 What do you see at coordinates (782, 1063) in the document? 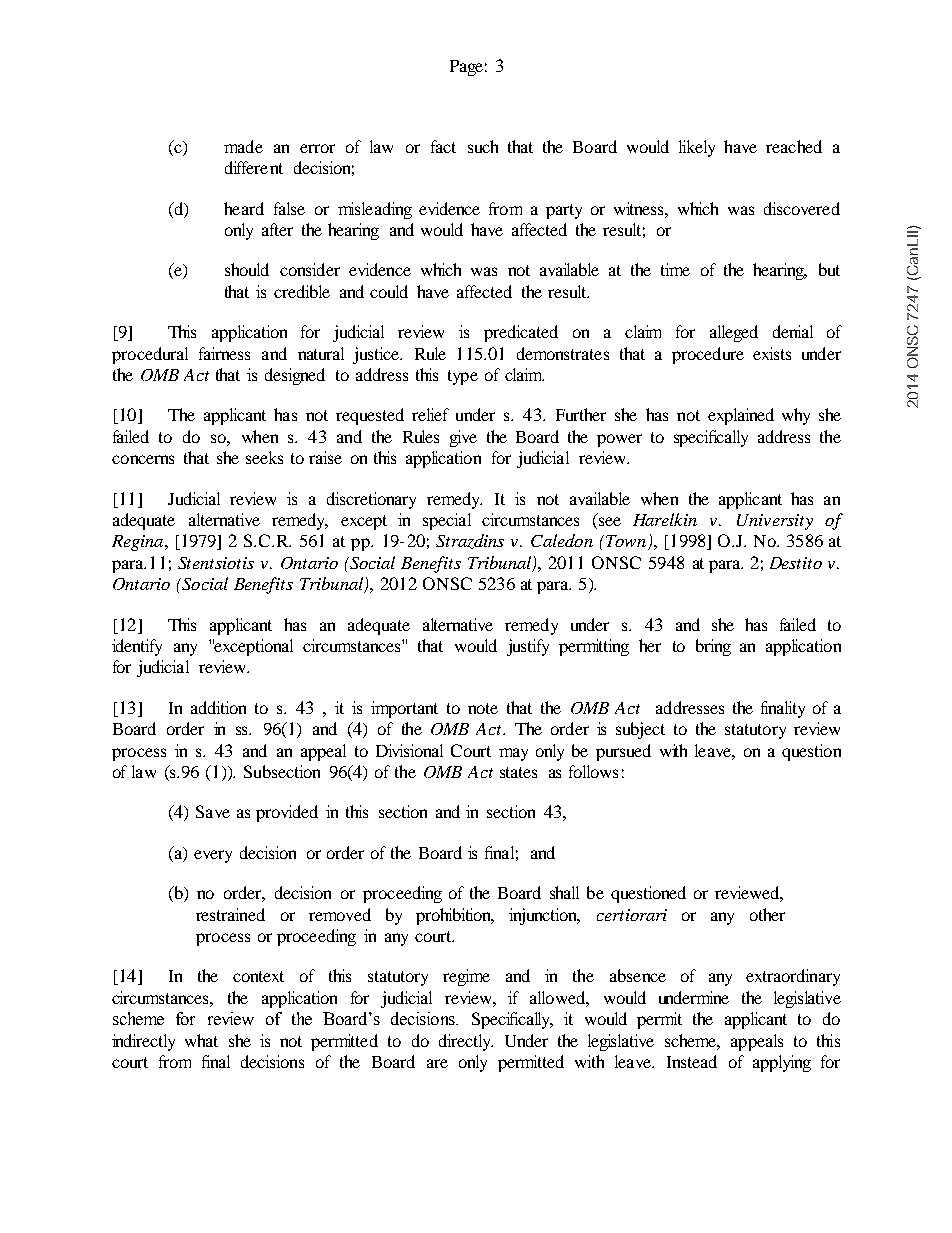
I see `applying` at bounding box center [782, 1063].
